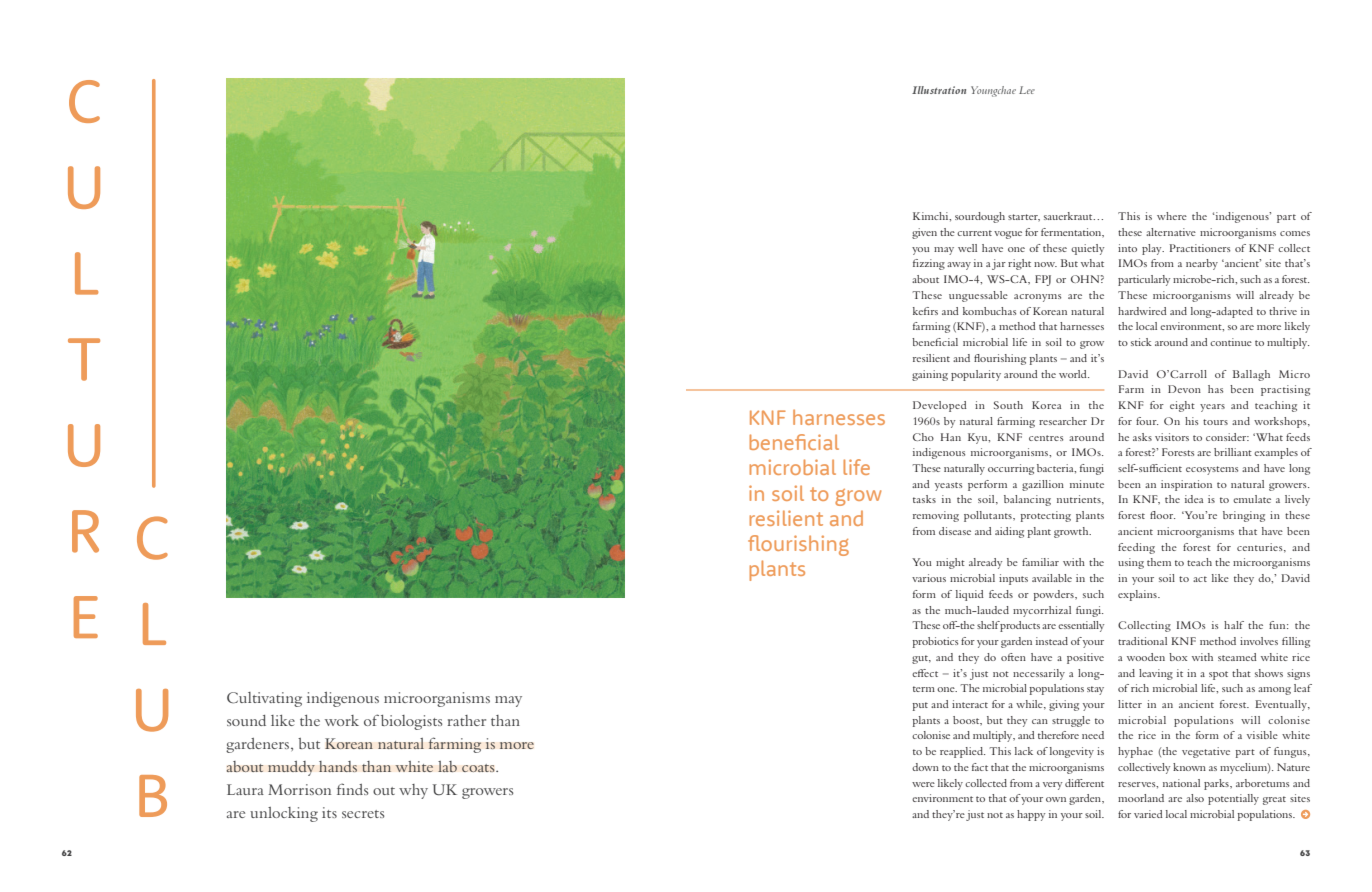 The width and height of the screenshot is (1372, 892). Describe the element at coordinates (939, 90) in the screenshot. I see `Illustration` at that location.
